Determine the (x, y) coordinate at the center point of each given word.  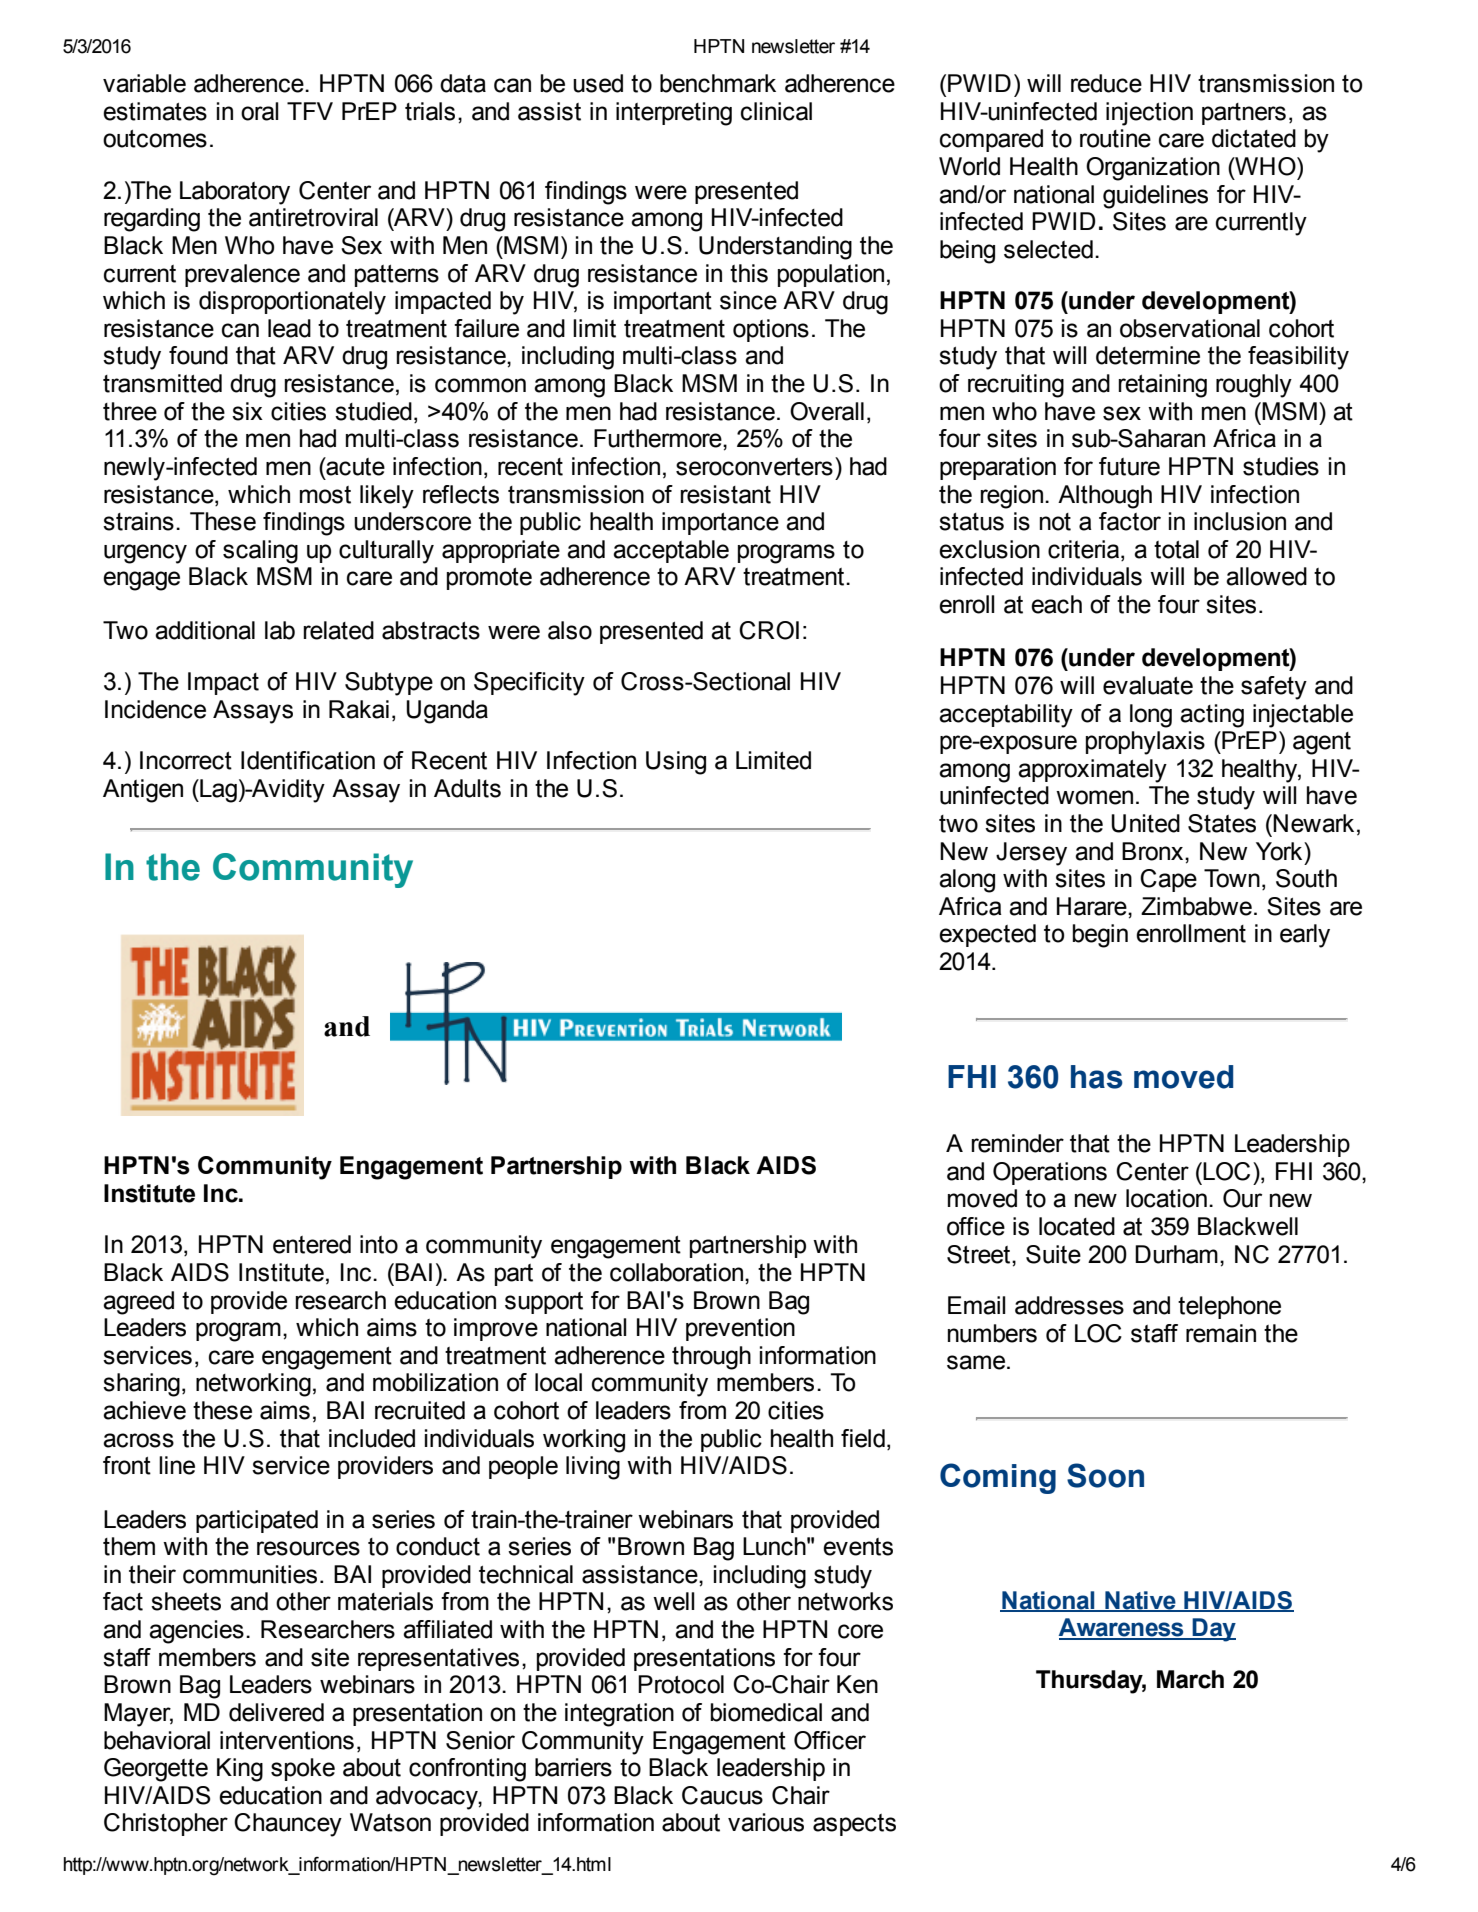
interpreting (674, 114)
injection (1149, 114)
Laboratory (235, 193)
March (1190, 1679)
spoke (303, 1769)
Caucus (722, 1795)
